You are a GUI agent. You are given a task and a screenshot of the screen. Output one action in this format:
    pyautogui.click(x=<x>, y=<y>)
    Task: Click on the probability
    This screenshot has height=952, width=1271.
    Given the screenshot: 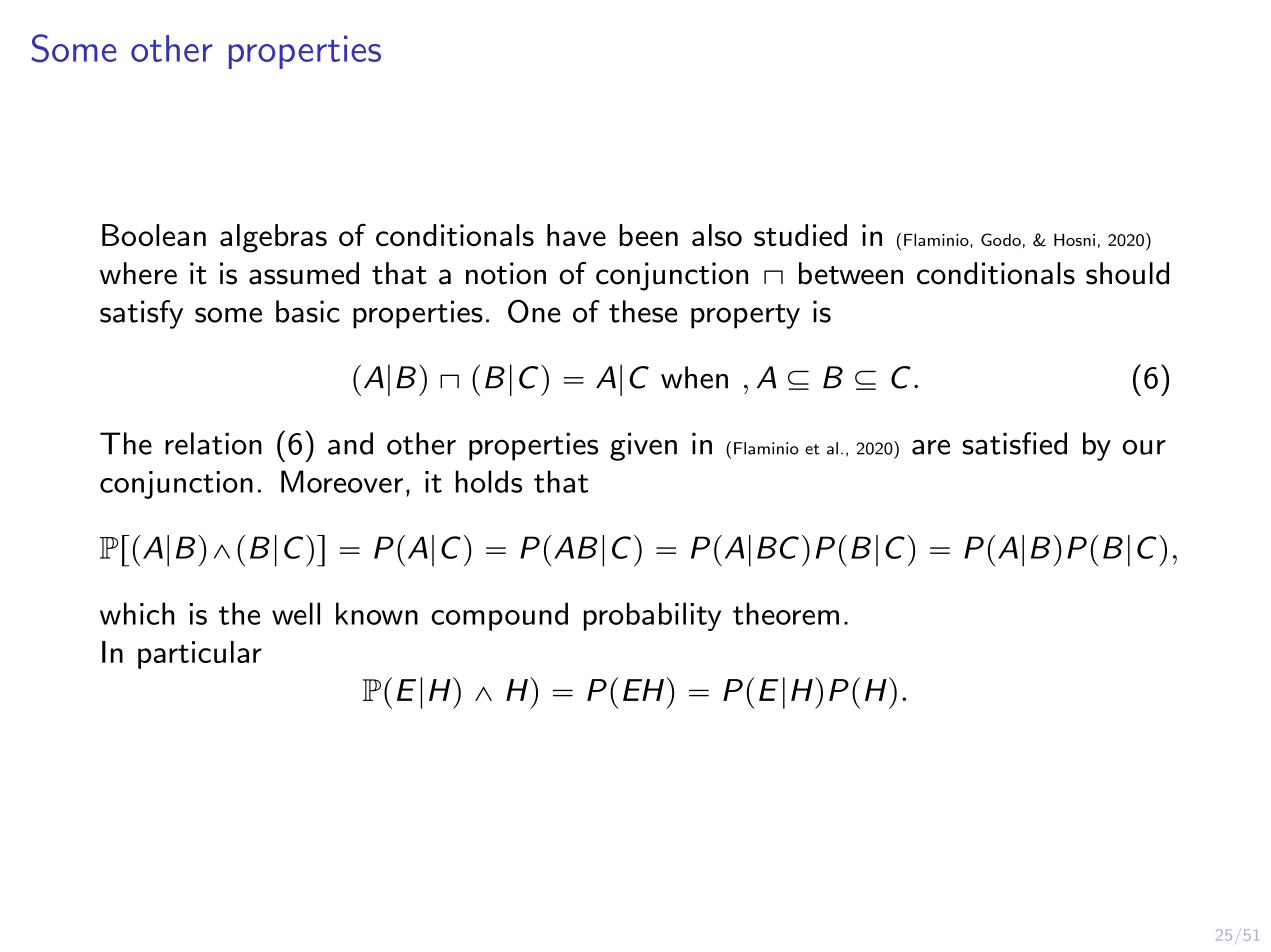 What is the action you would take?
    pyautogui.click(x=652, y=616)
